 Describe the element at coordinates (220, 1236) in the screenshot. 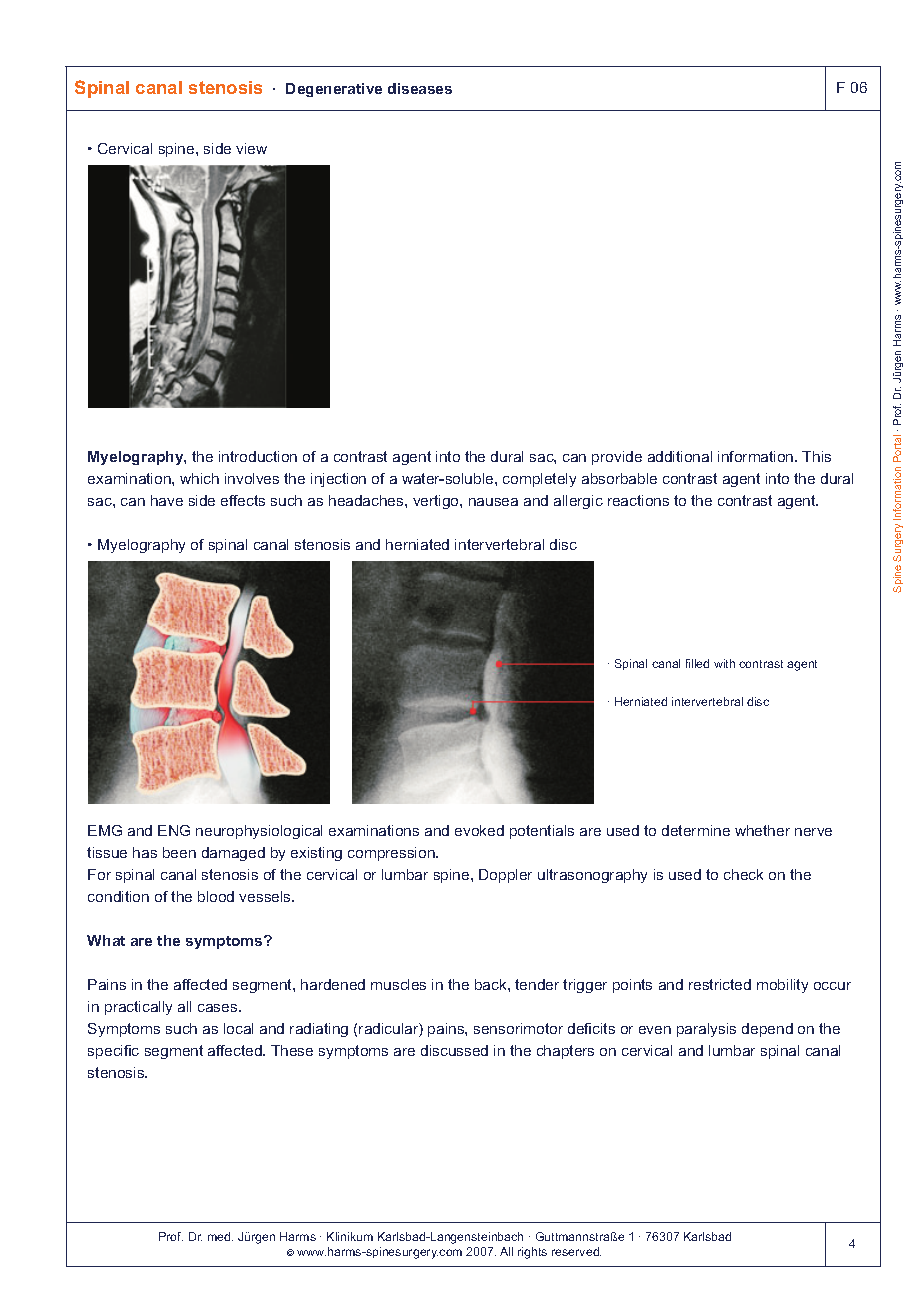

I see `med` at that location.
